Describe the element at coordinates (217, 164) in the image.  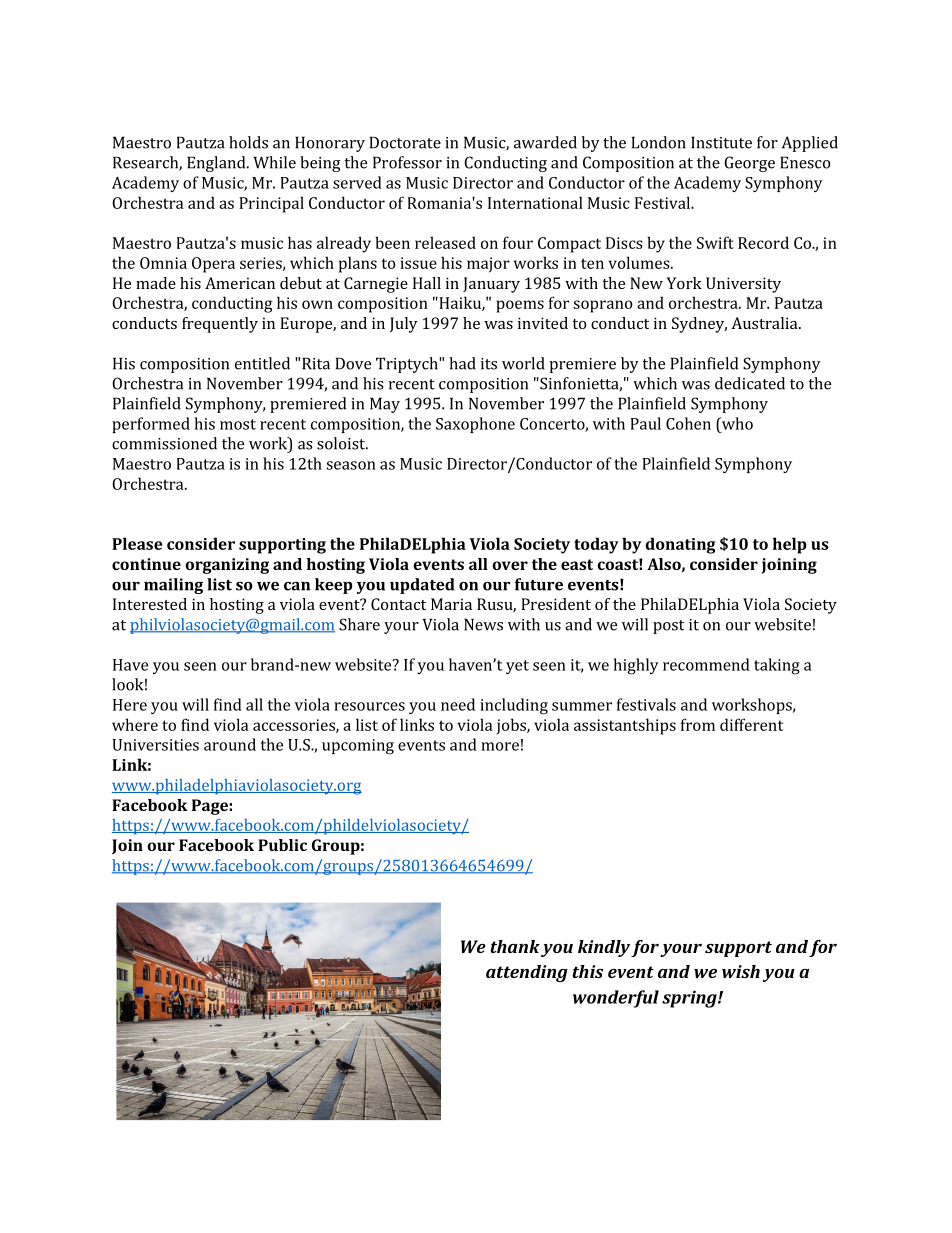
I see `England` at that location.
